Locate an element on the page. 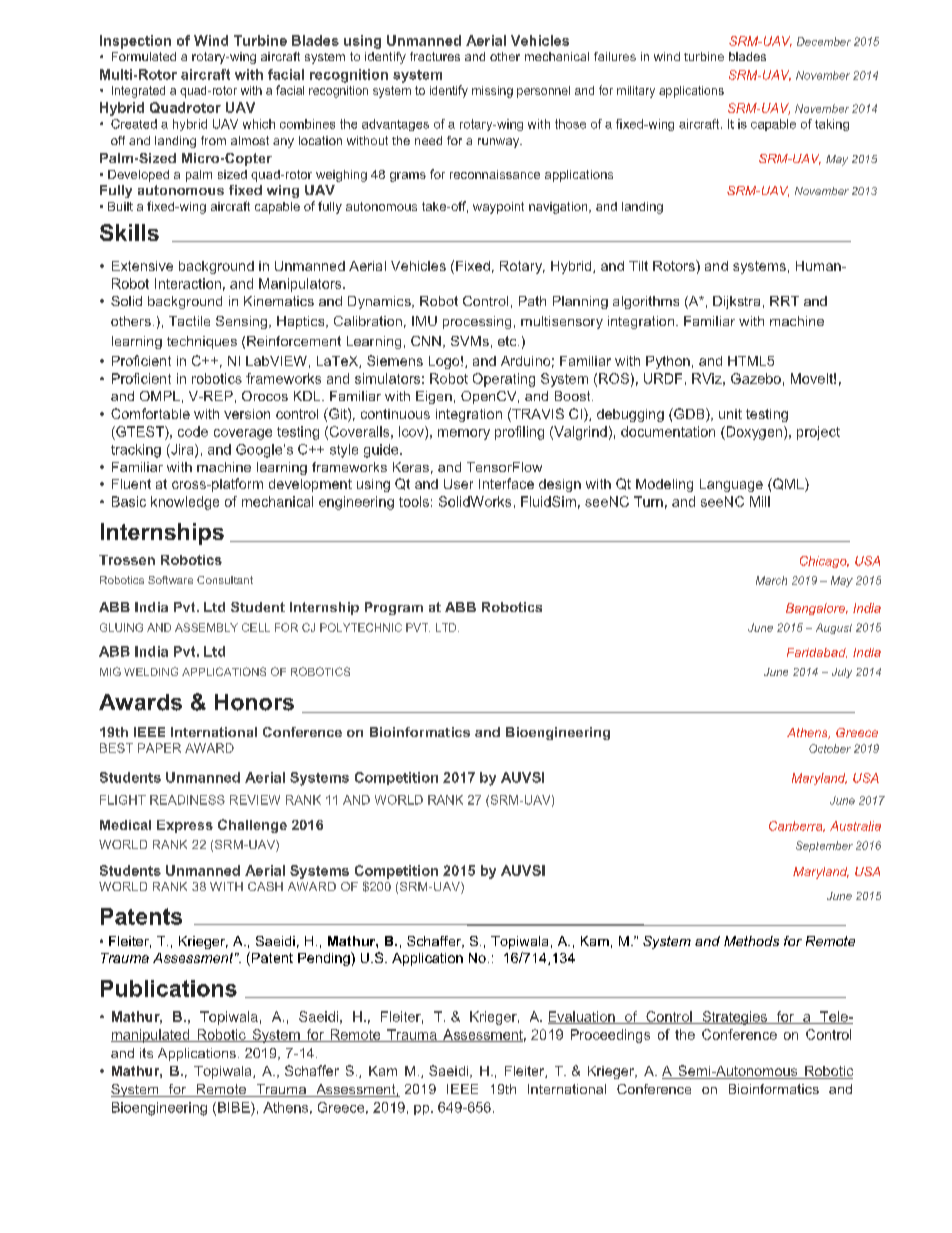 Image resolution: width=952 pixels, height=1233 pixels. missing is located at coordinates (492, 92).
